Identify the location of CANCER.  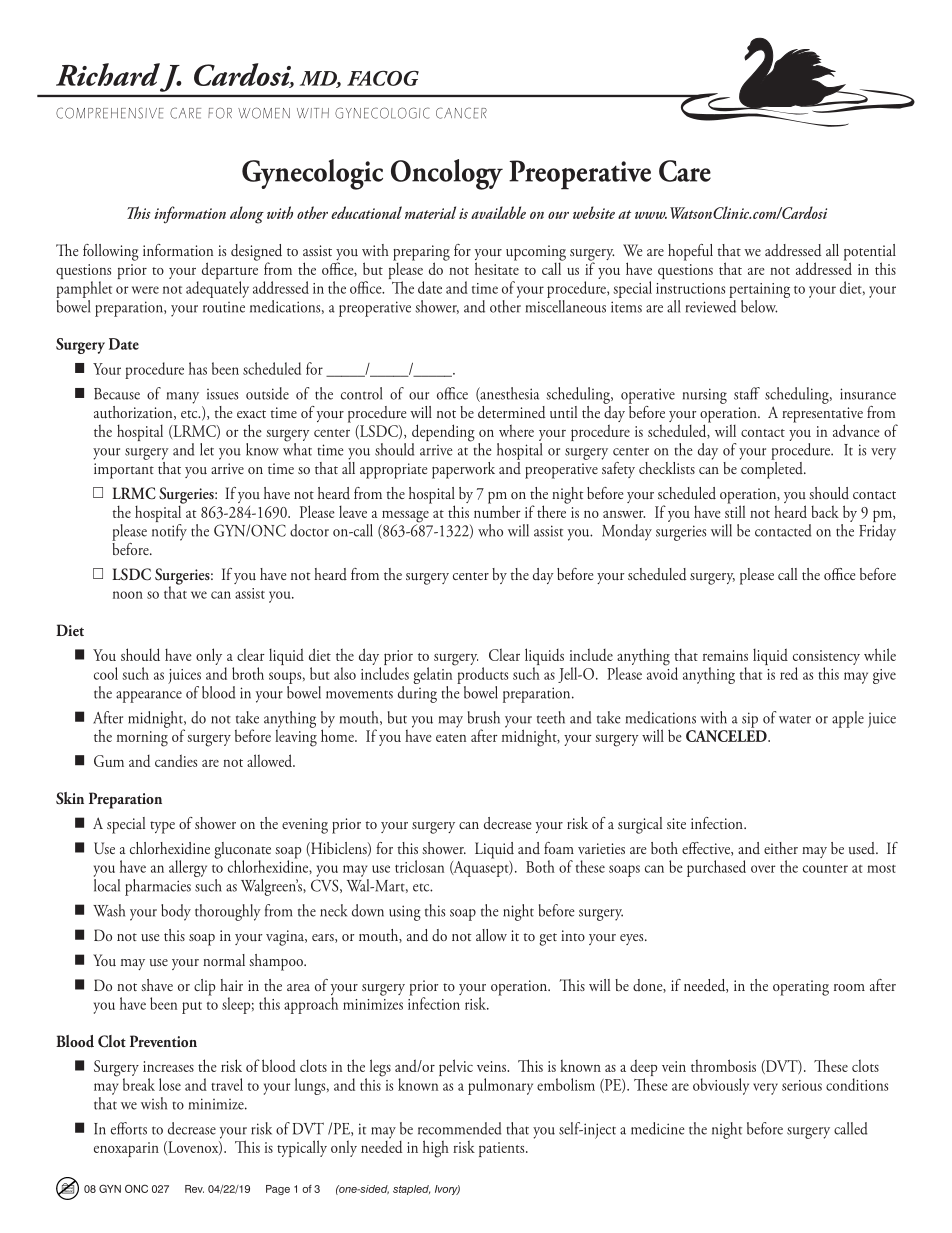
(461, 113).
